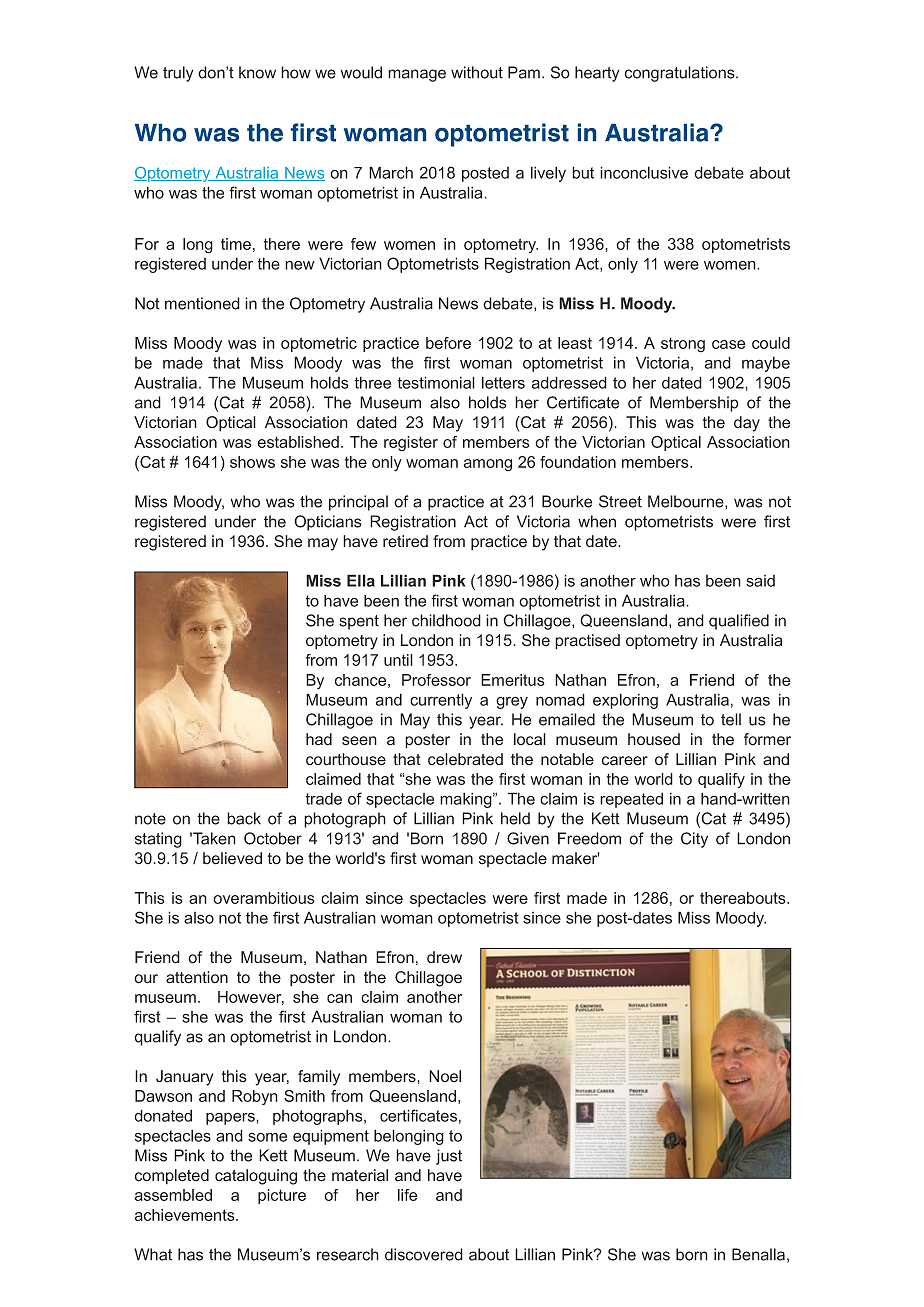 The width and height of the screenshot is (924, 1307). What do you see at coordinates (197, 977) in the screenshot?
I see `attention` at bounding box center [197, 977].
